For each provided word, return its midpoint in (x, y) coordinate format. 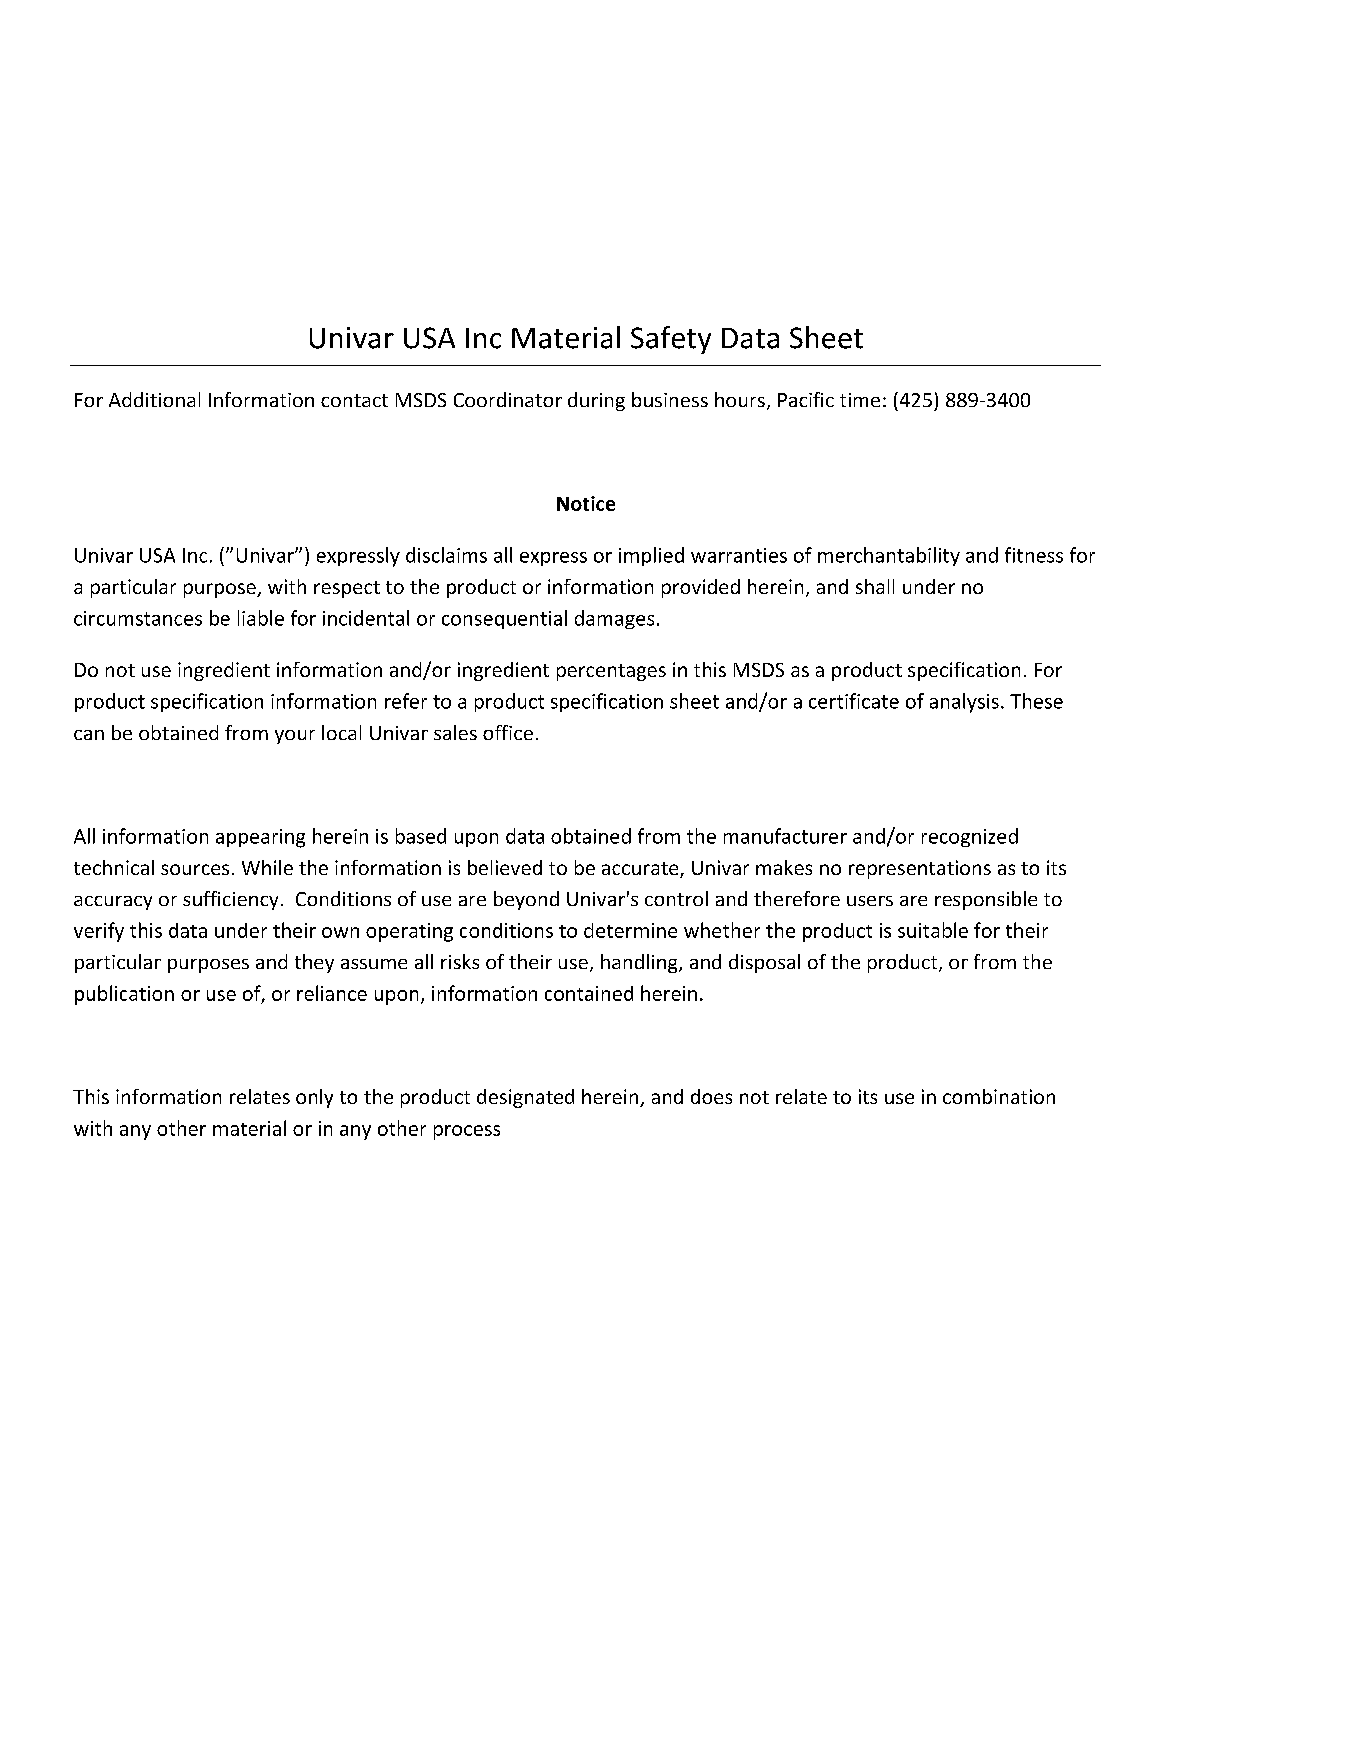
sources (195, 869)
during (596, 401)
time (860, 400)
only (314, 1098)
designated (525, 1098)
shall (875, 586)
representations (920, 869)
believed (505, 867)
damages (614, 619)
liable (261, 618)
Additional (154, 399)
